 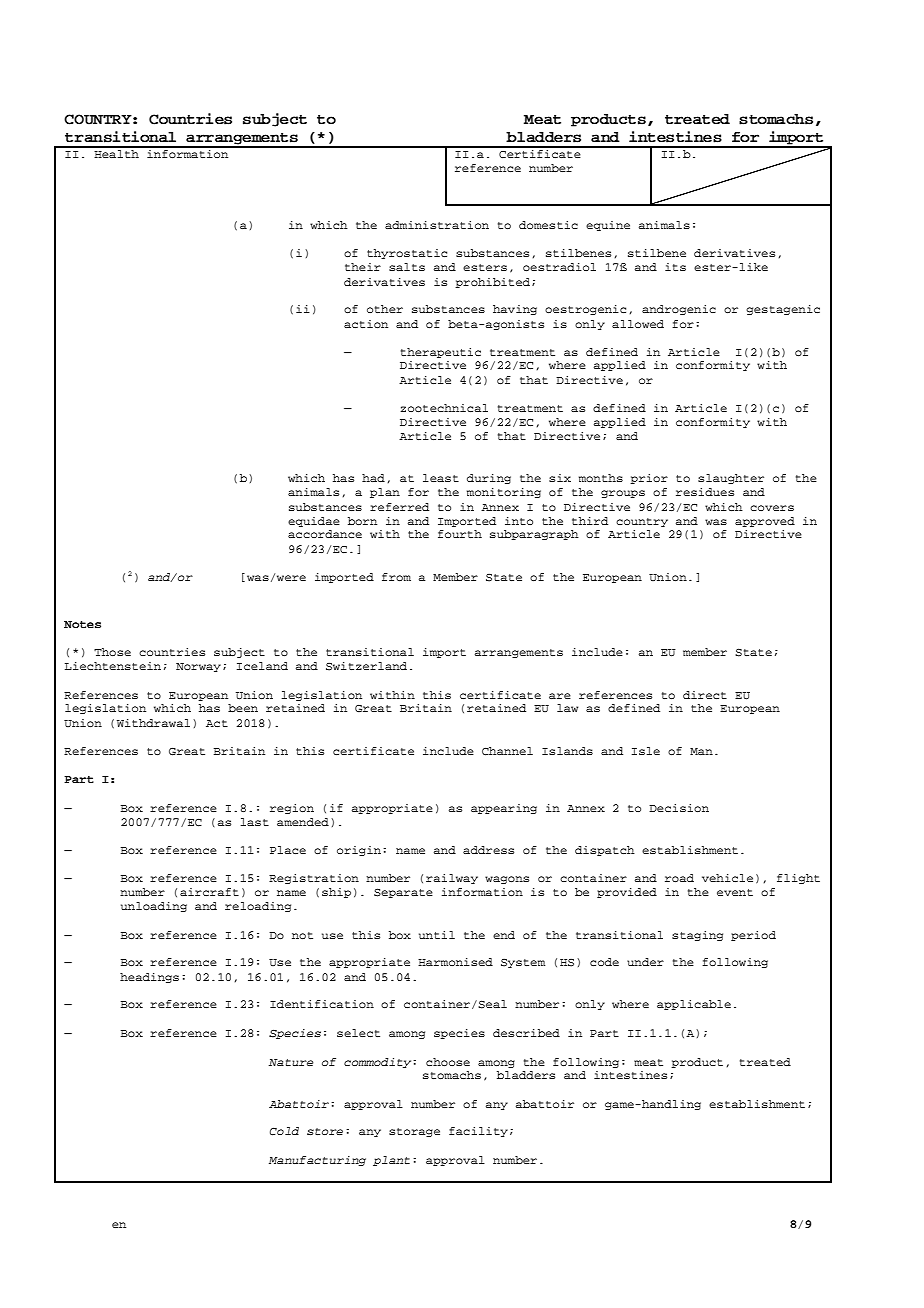 I want to click on Switzerland, so click(x=366, y=666).
